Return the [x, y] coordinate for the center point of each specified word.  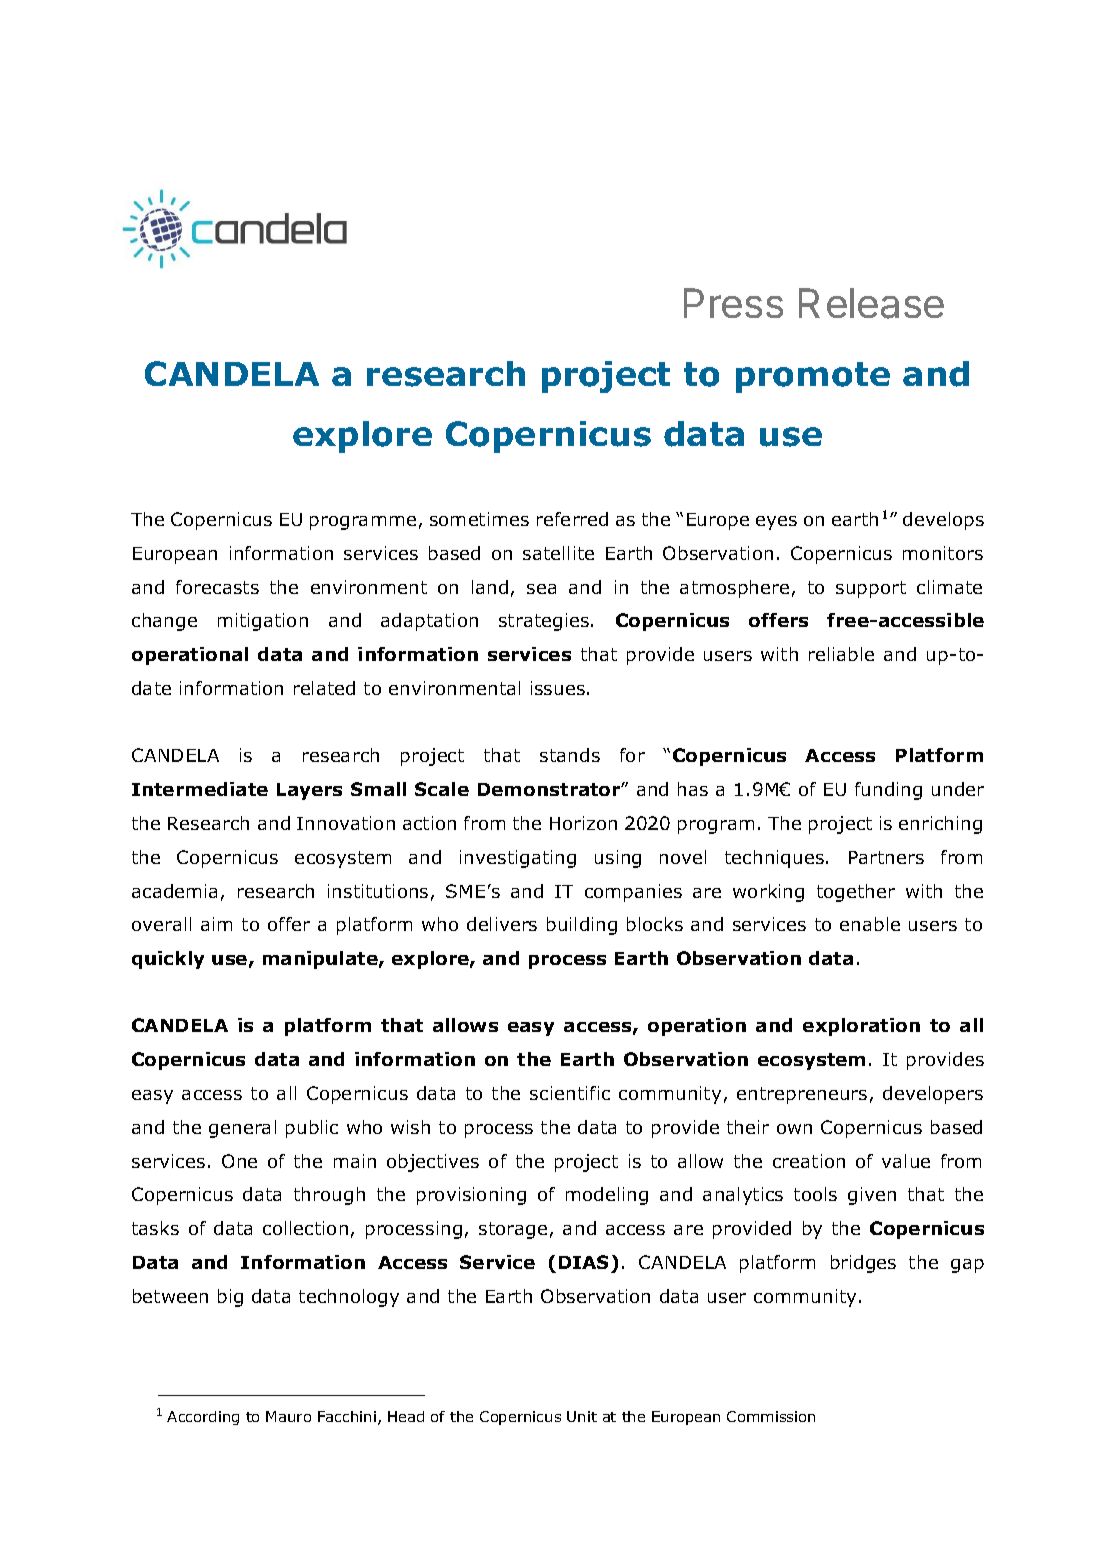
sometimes [479, 519]
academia [174, 891]
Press [733, 303]
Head [406, 1416]
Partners [886, 857]
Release [871, 303]
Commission [771, 1416]
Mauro [288, 1416]
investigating [518, 859]
